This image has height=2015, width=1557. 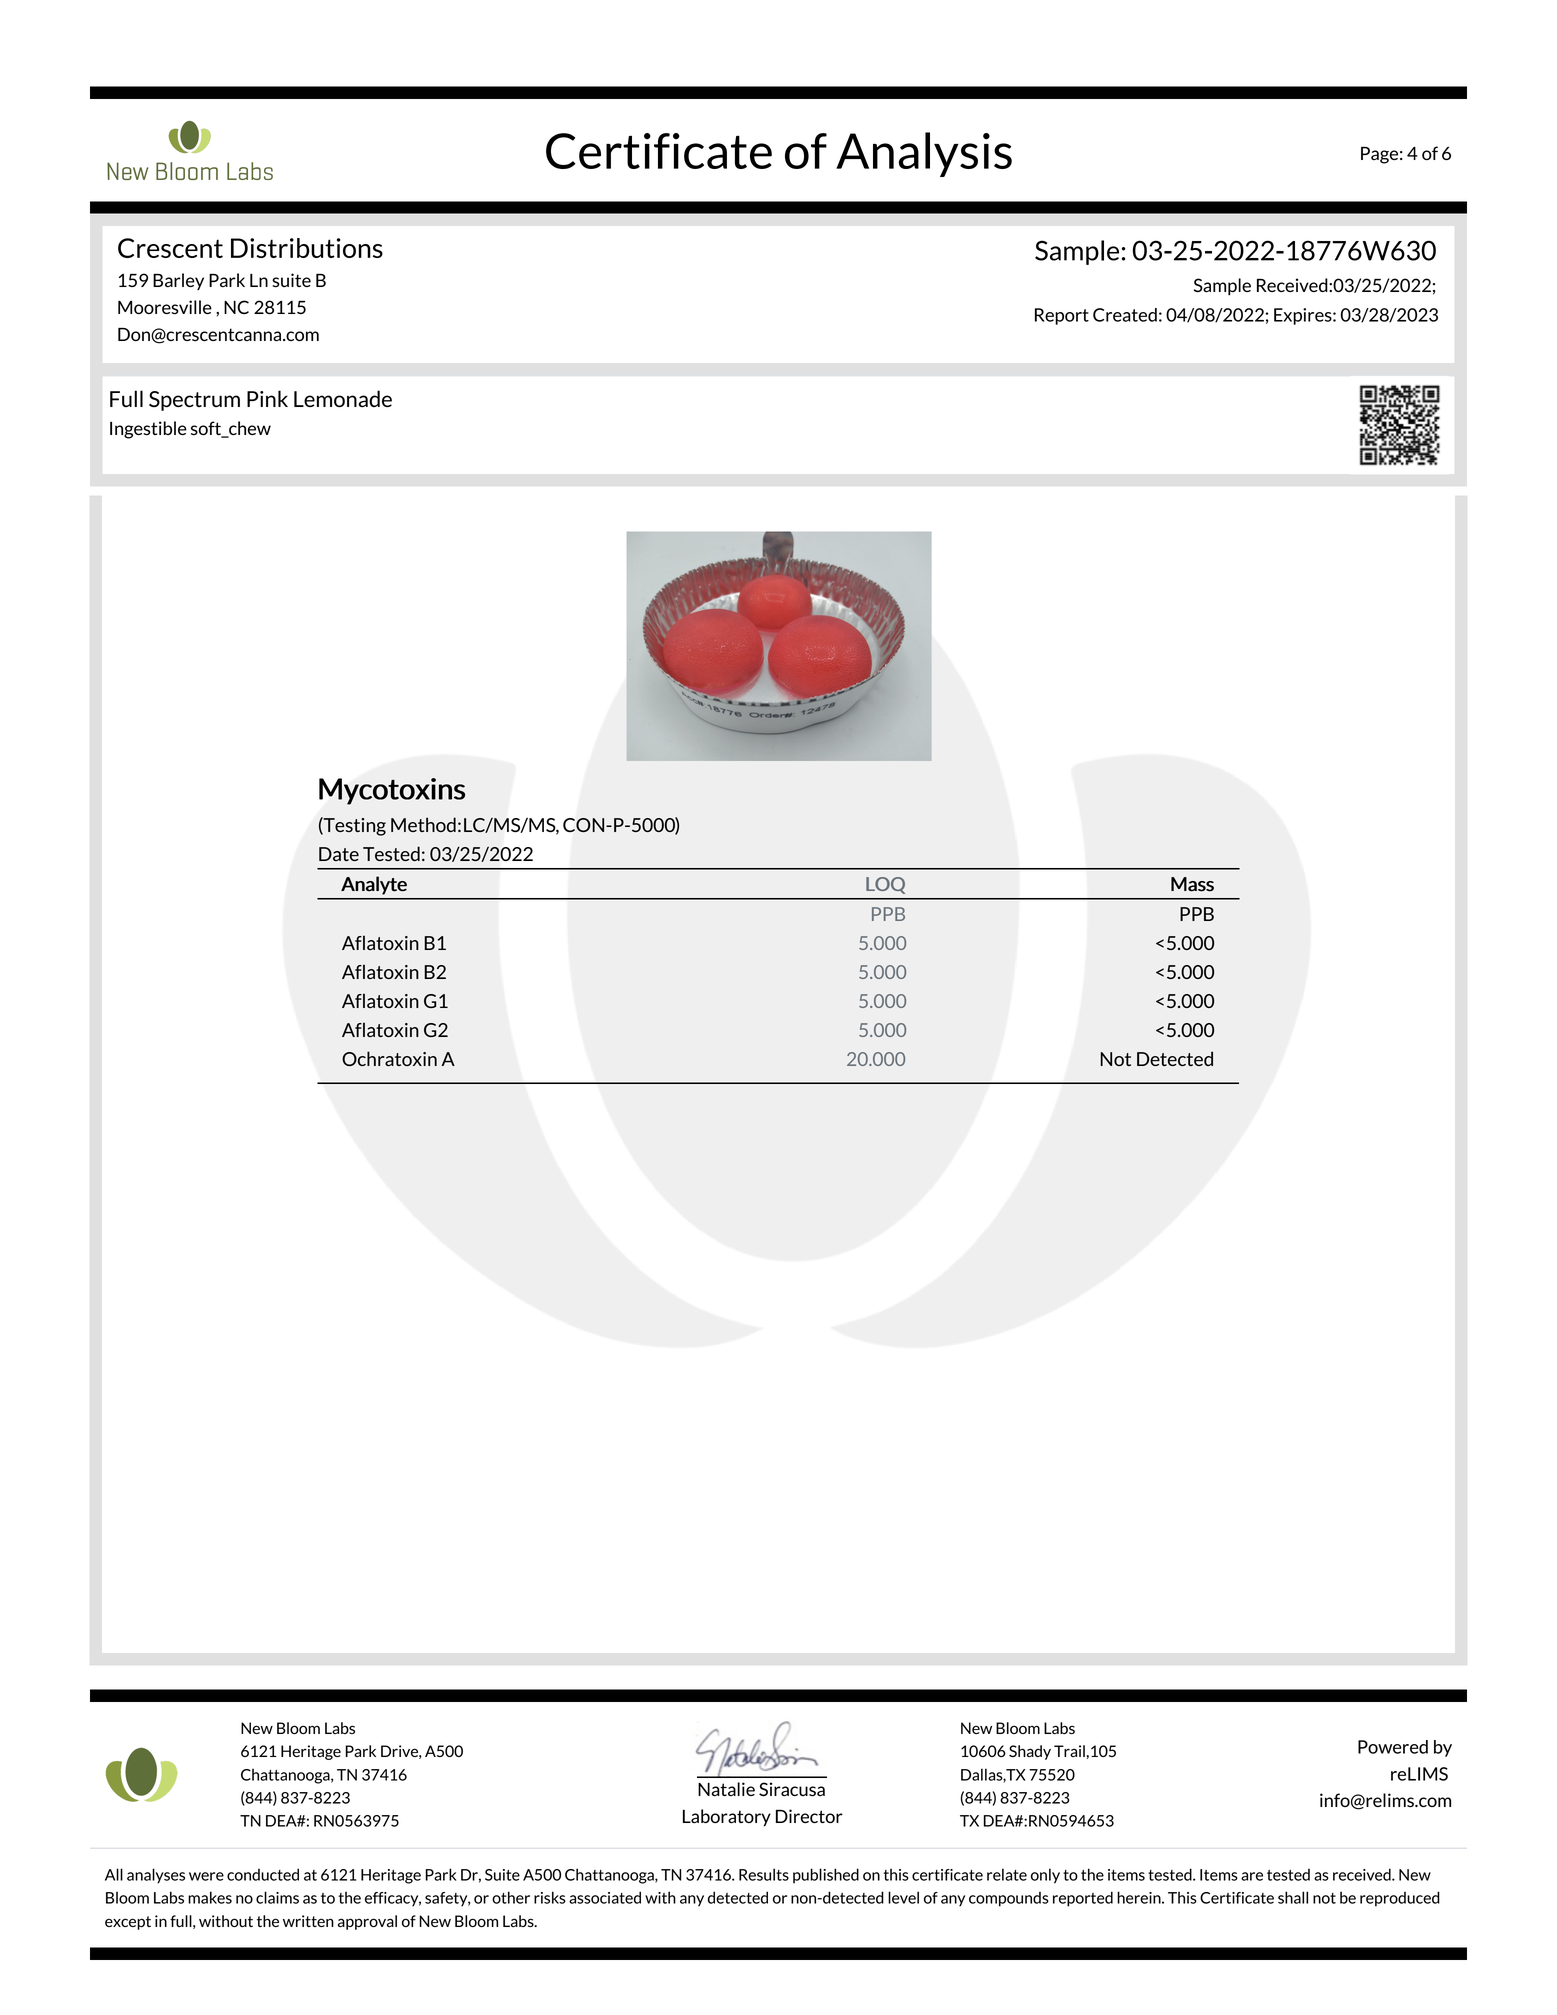 I want to click on Distributions, so click(x=307, y=248).
